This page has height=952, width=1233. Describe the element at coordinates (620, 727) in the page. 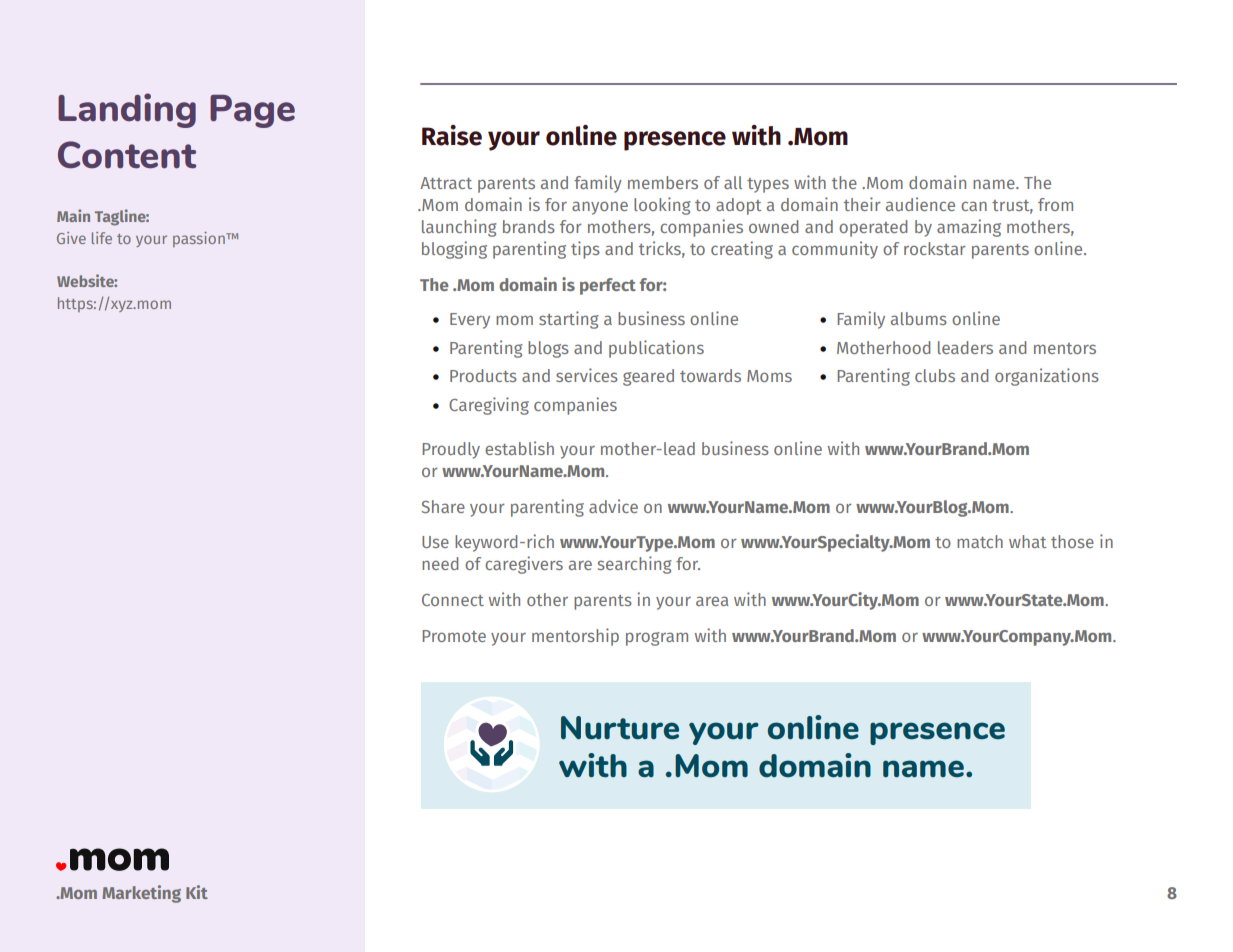

I see `Nurture` at that location.
